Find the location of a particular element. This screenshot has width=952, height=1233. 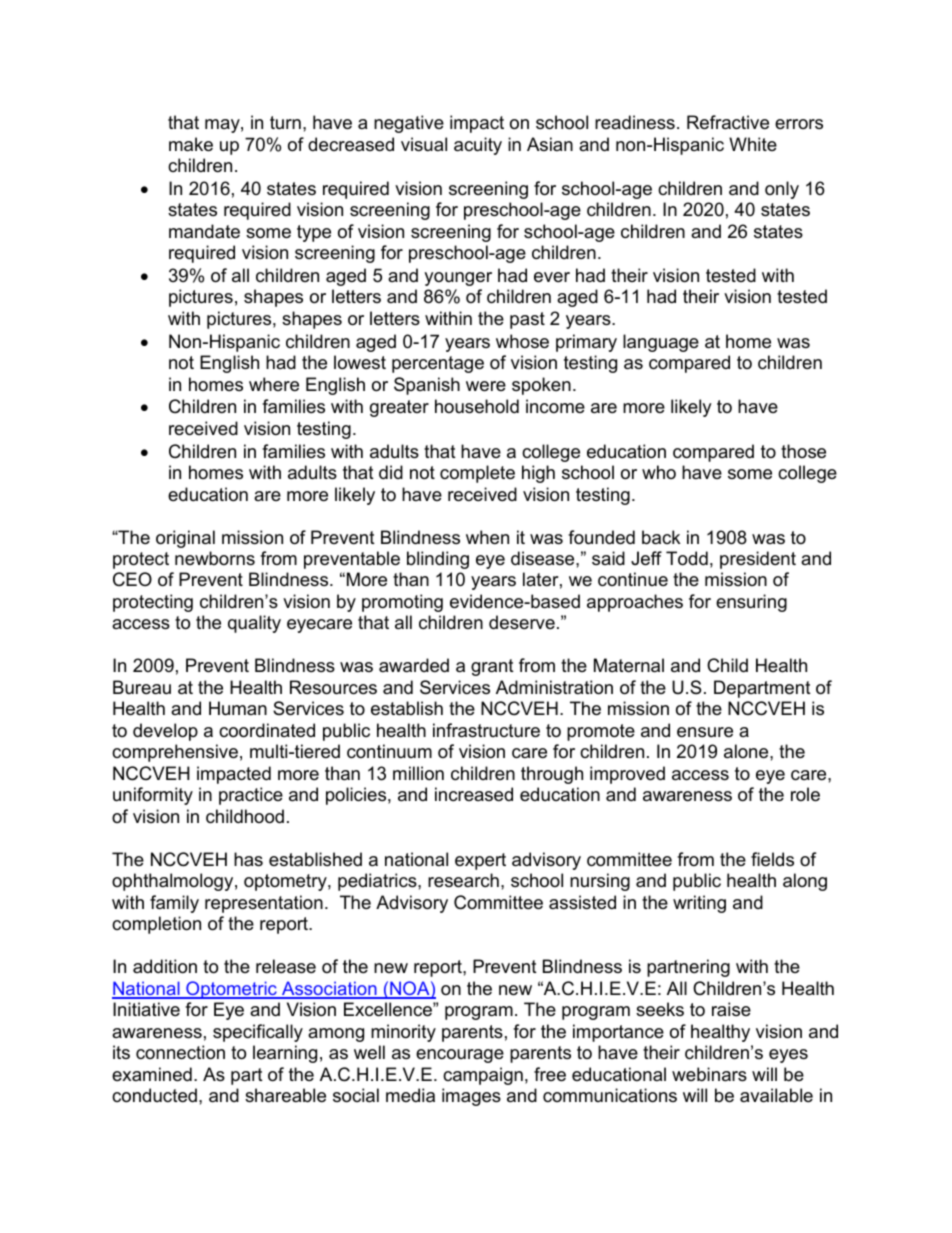

deserve is located at coordinates (522, 622).
